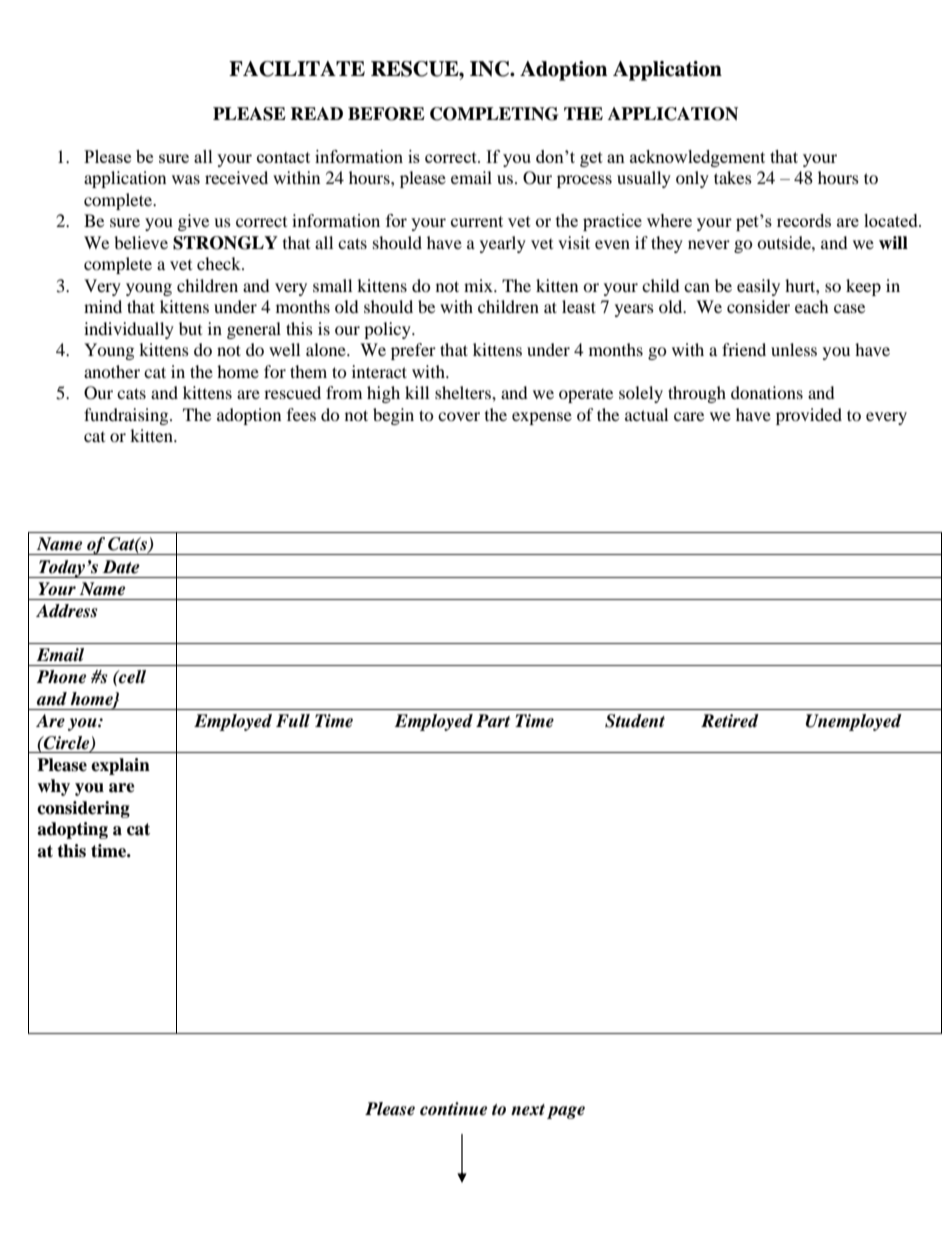 Image resolution: width=952 pixels, height=1233 pixels. I want to click on COMPLETING, so click(494, 114).
